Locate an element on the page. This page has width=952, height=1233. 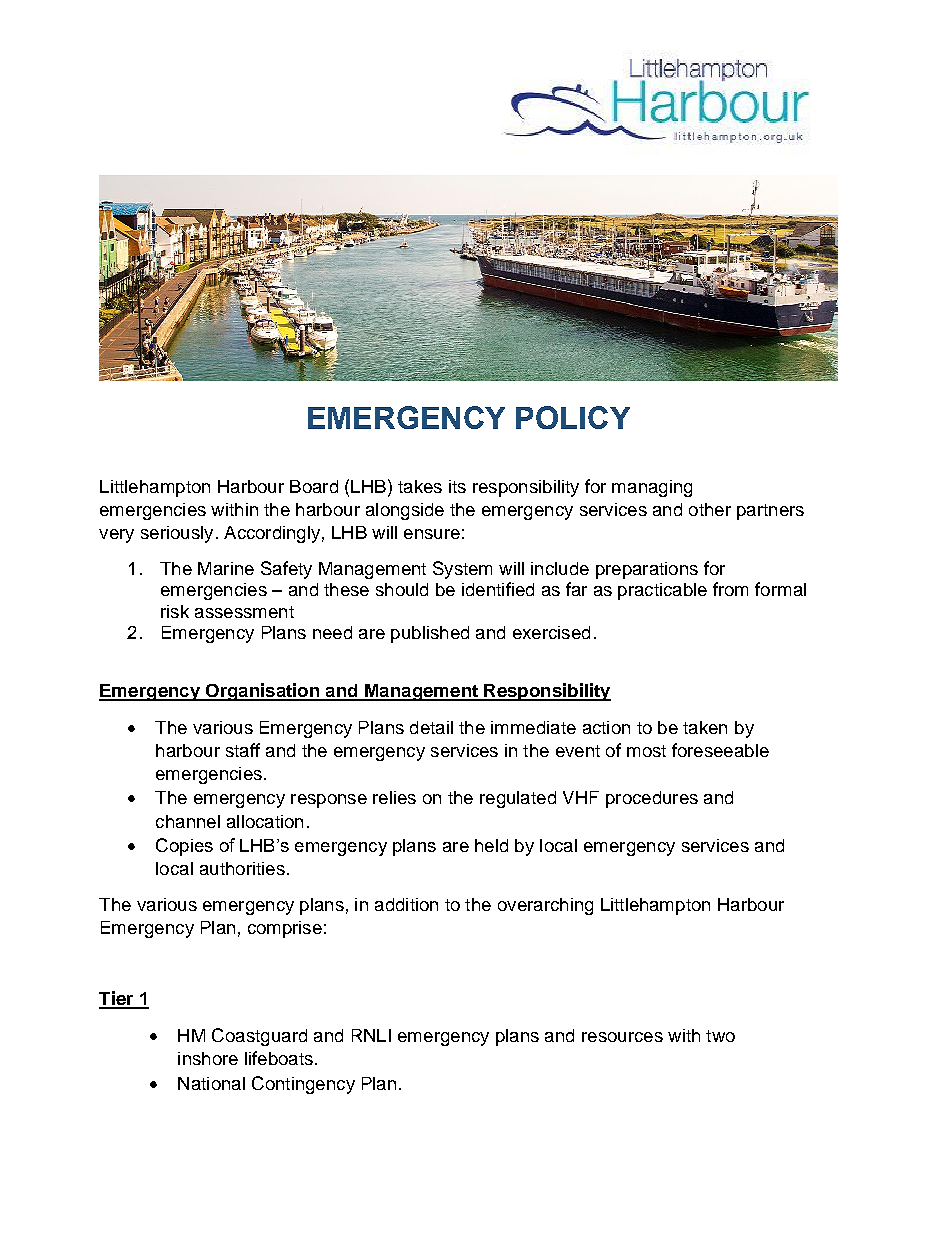
procedures is located at coordinates (652, 799).
